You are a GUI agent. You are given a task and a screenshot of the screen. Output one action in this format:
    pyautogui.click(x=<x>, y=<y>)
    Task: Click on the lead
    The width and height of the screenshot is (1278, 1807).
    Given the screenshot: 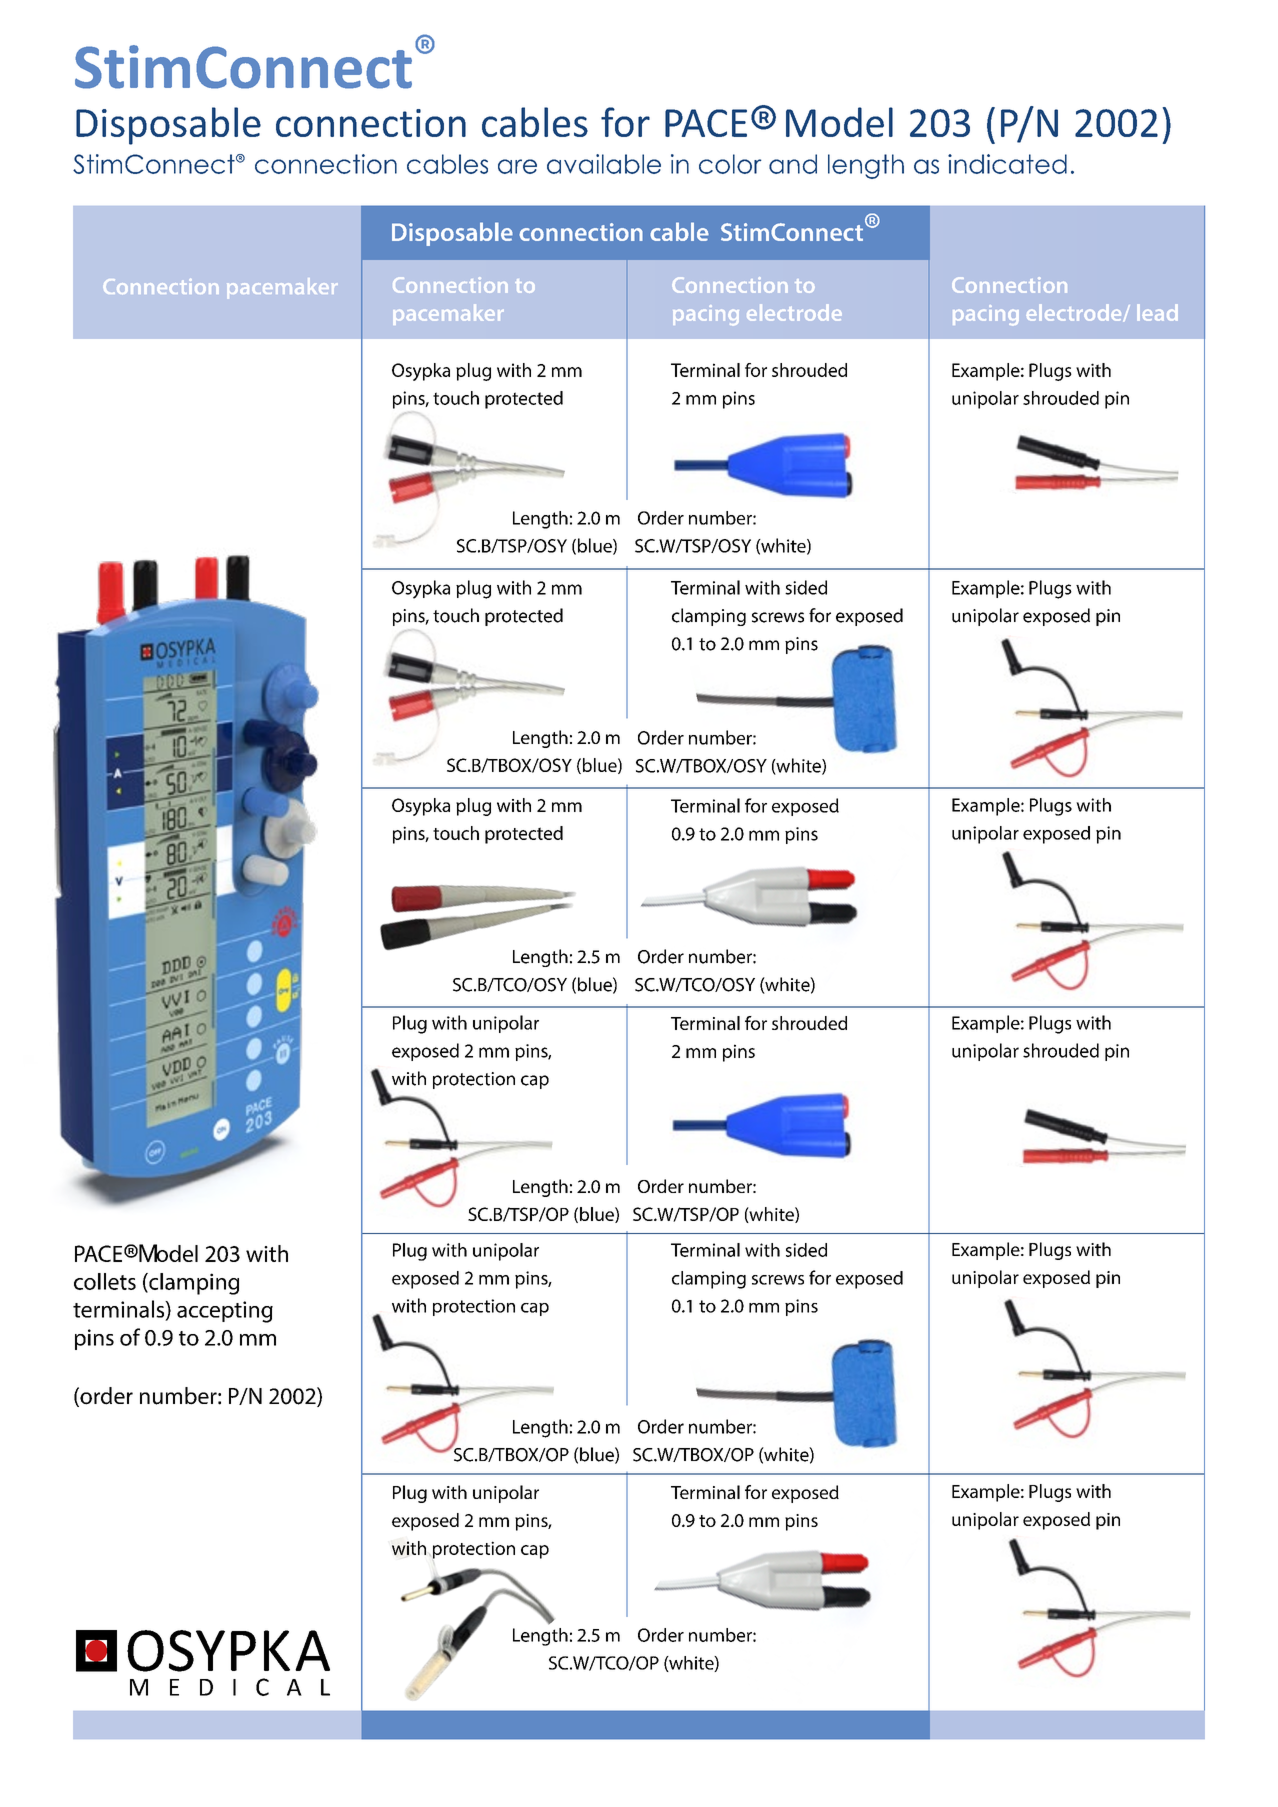 What is the action you would take?
    pyautogui.click(x=1157, y=312)
